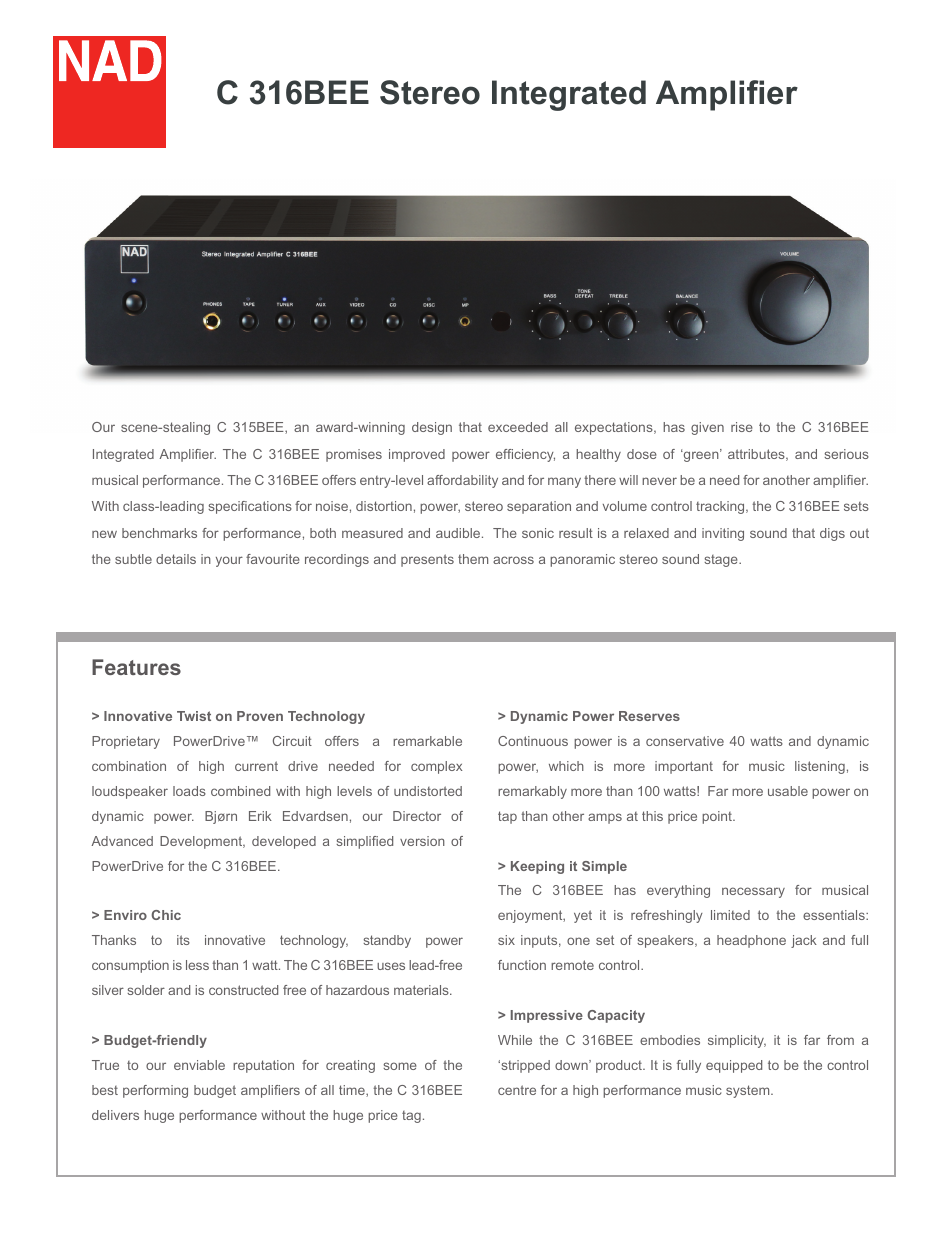 The image size is (952, 1233). Describe the element at coordinates (757, 455) in the image. I see `attributes` at that location.
